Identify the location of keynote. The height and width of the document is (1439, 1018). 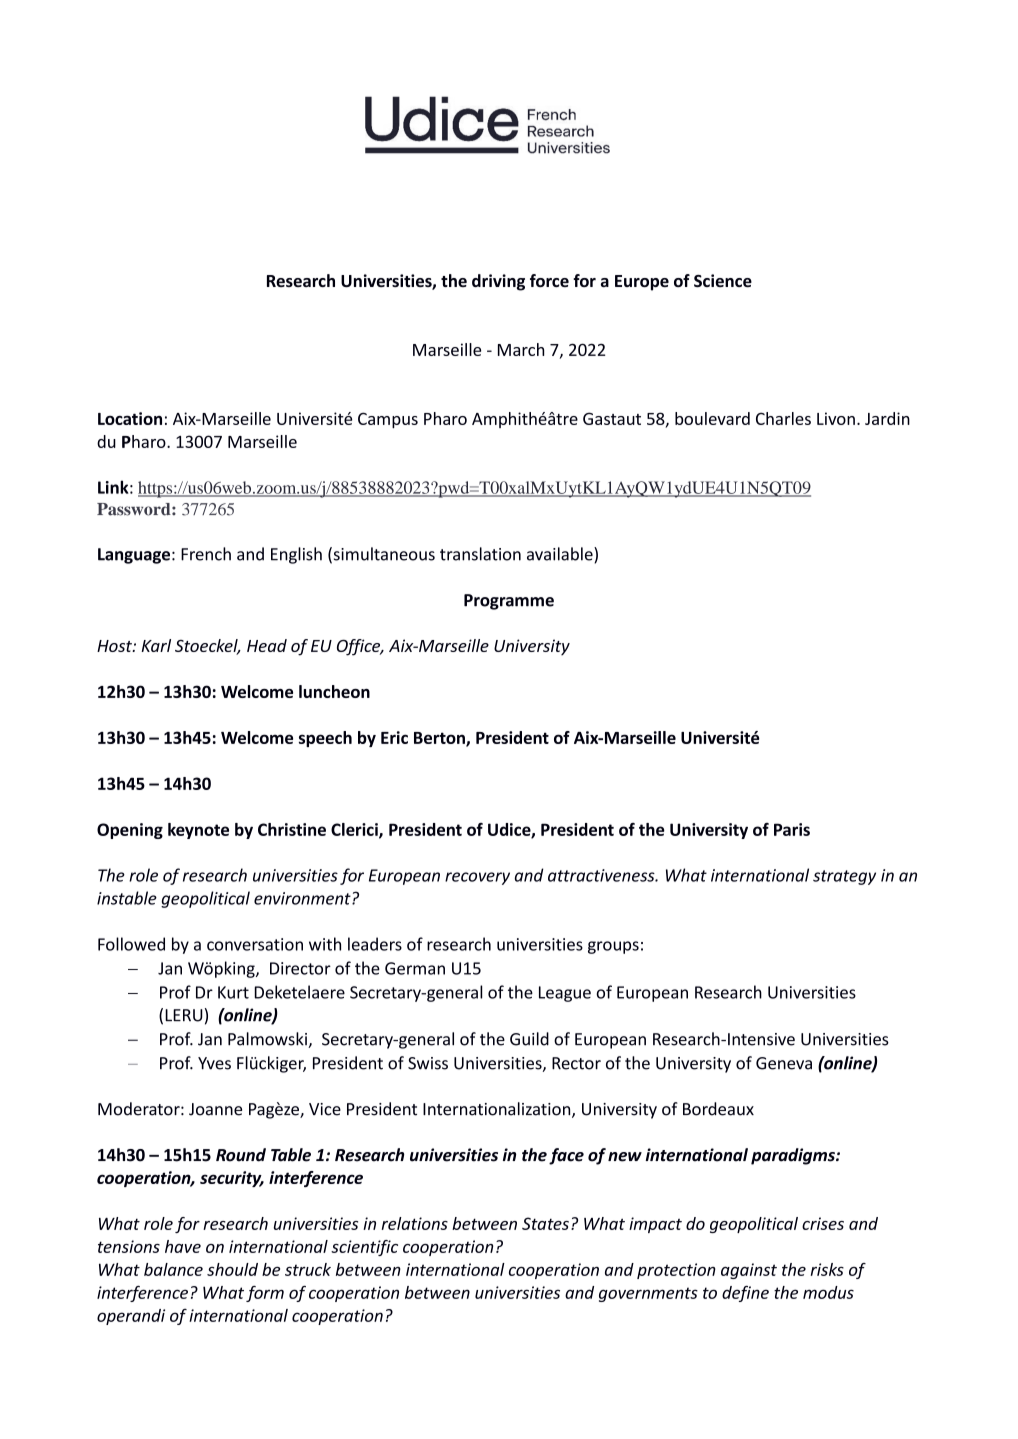
(198, 831).
